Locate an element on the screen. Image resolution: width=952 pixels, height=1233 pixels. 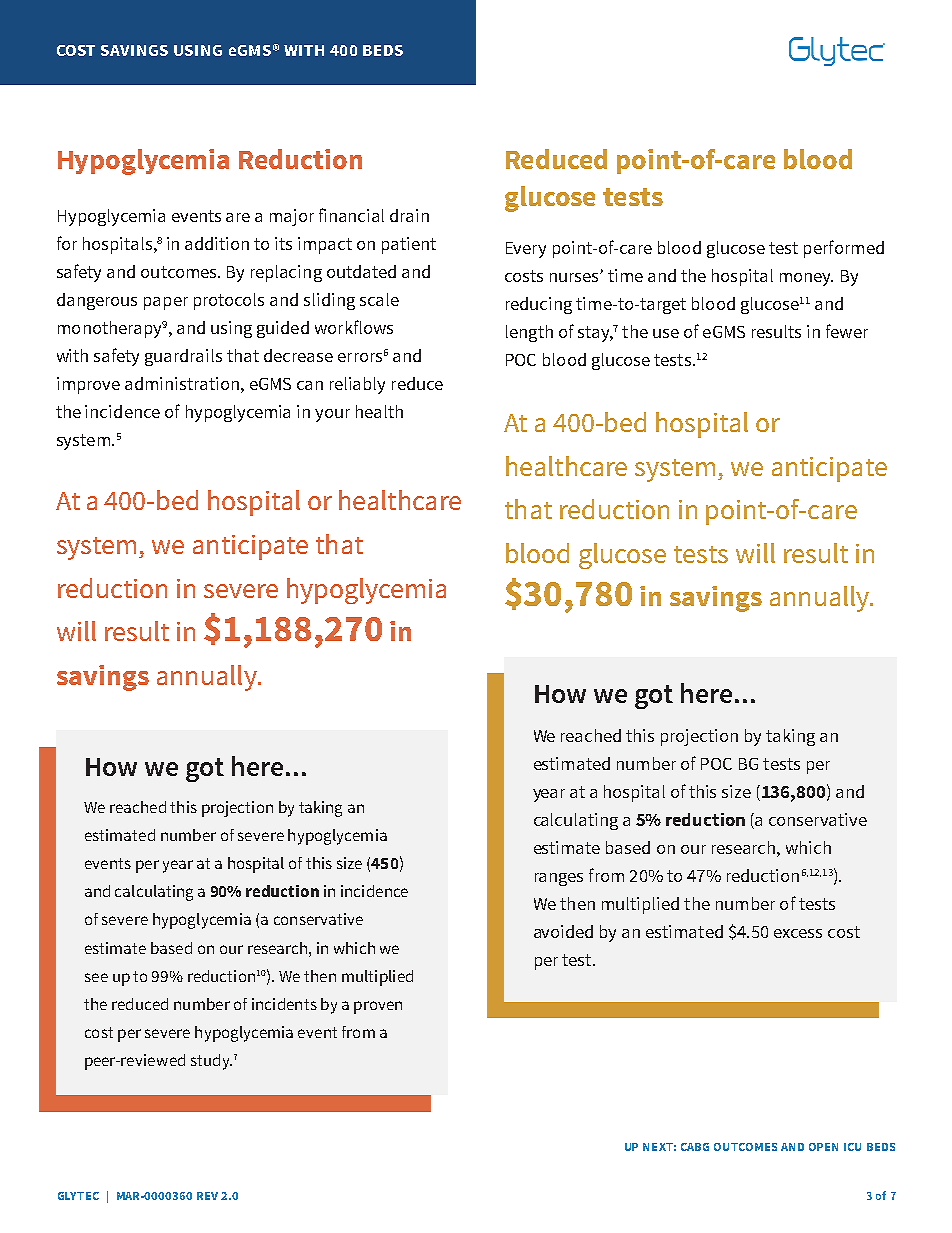
money is located at coordinates (806, 279).
